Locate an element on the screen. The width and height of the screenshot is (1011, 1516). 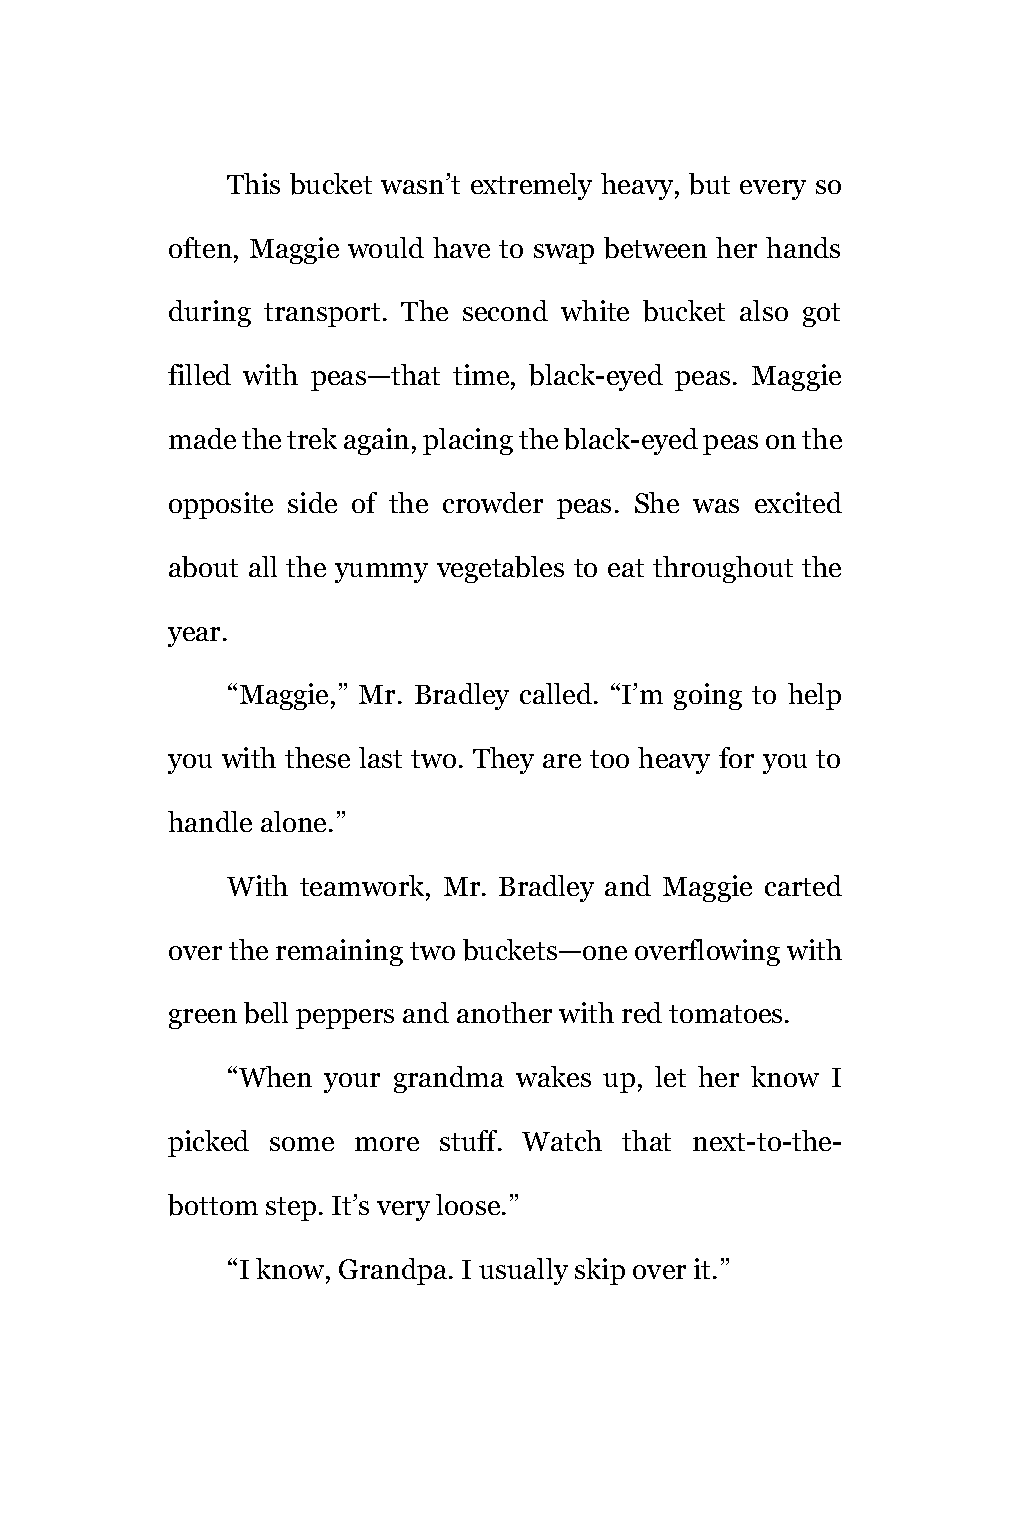
these is located at coordinates (317, 757).
